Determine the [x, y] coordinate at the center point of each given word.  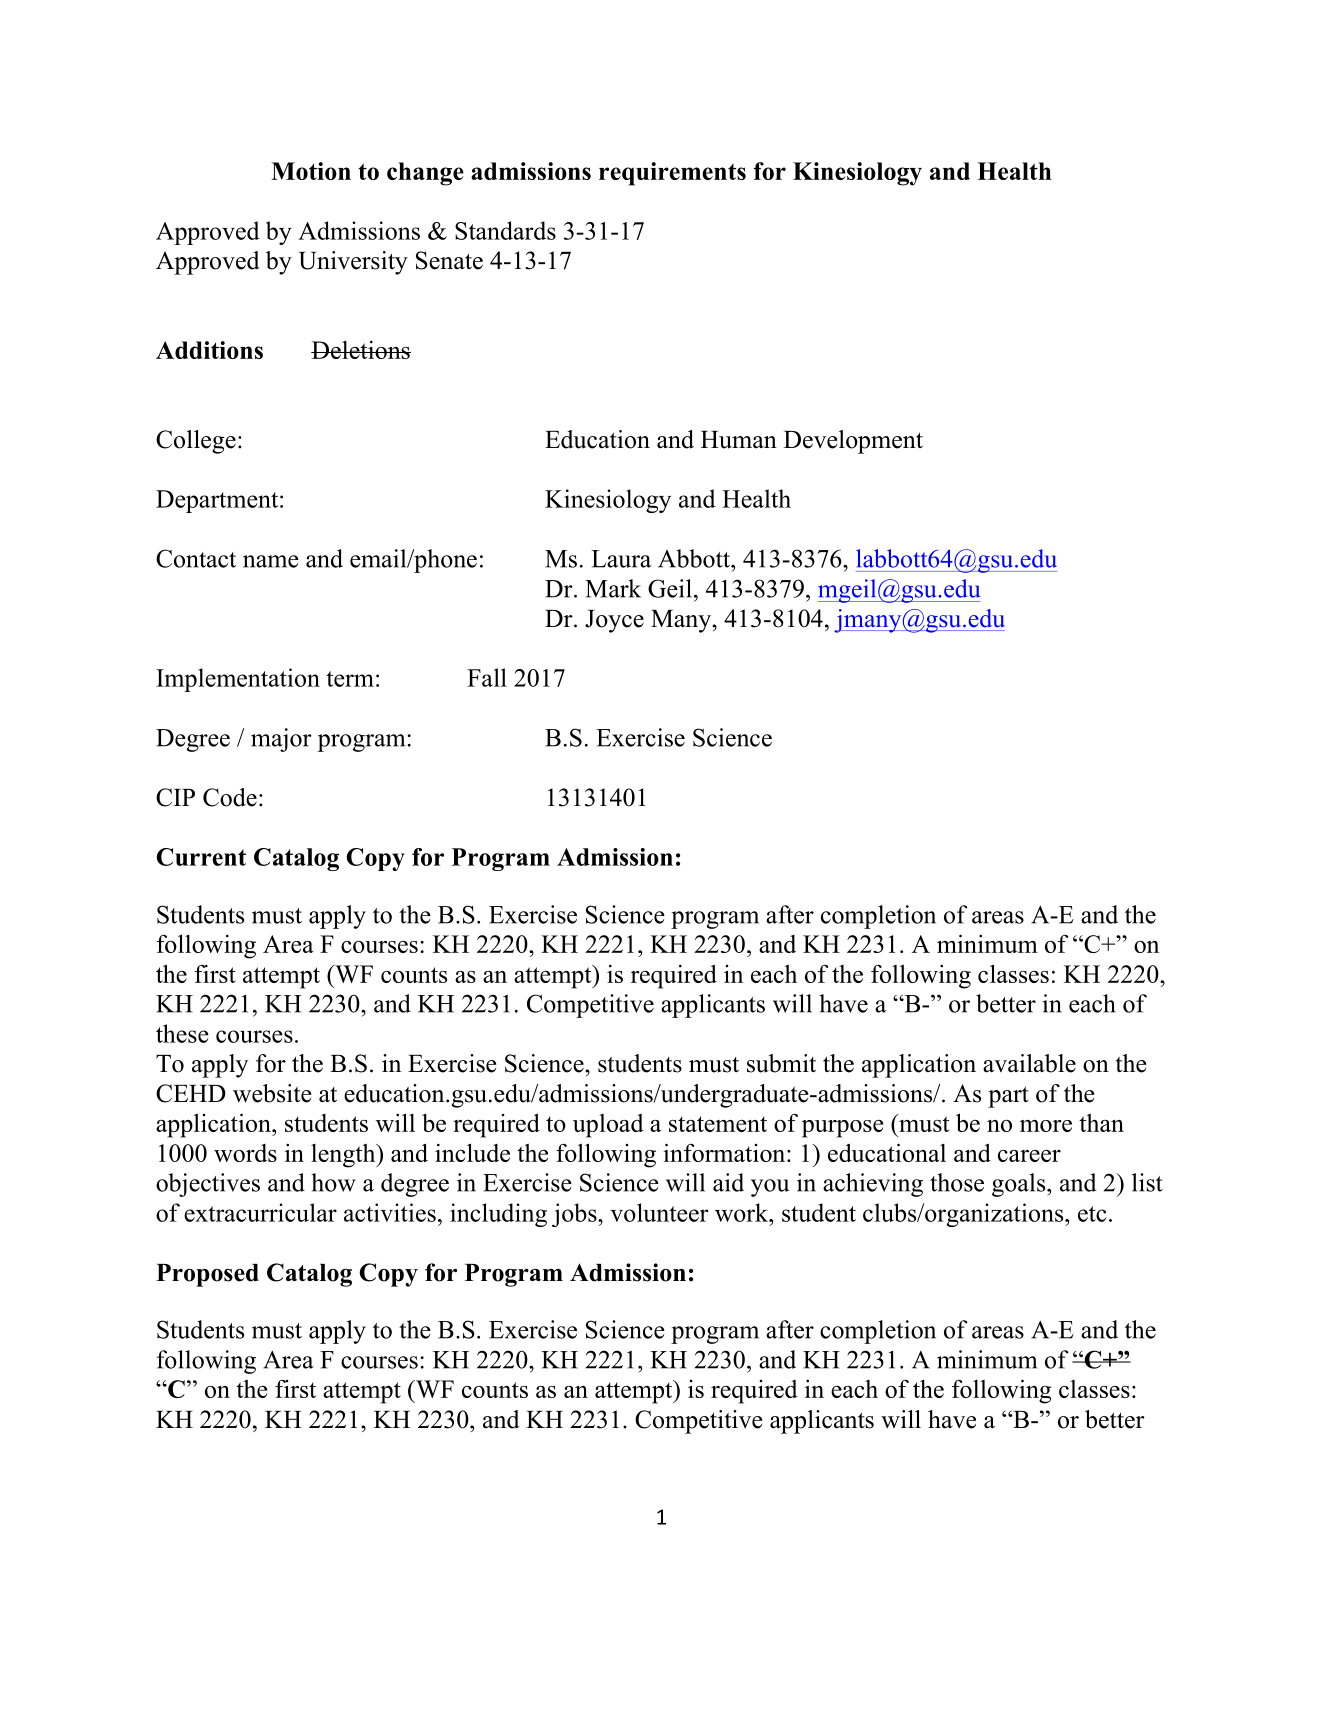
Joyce [614, 621]
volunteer [659, 1212]
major [281, 740]
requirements [672, 174]
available [1029, 1063]
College [196, 442]
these [182, 1033]
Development [853, 442]
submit [781, 1063]
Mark [613, 588]
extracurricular [260, 1212]
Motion [311, 171]
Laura [621, 559]
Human [739, 440]
